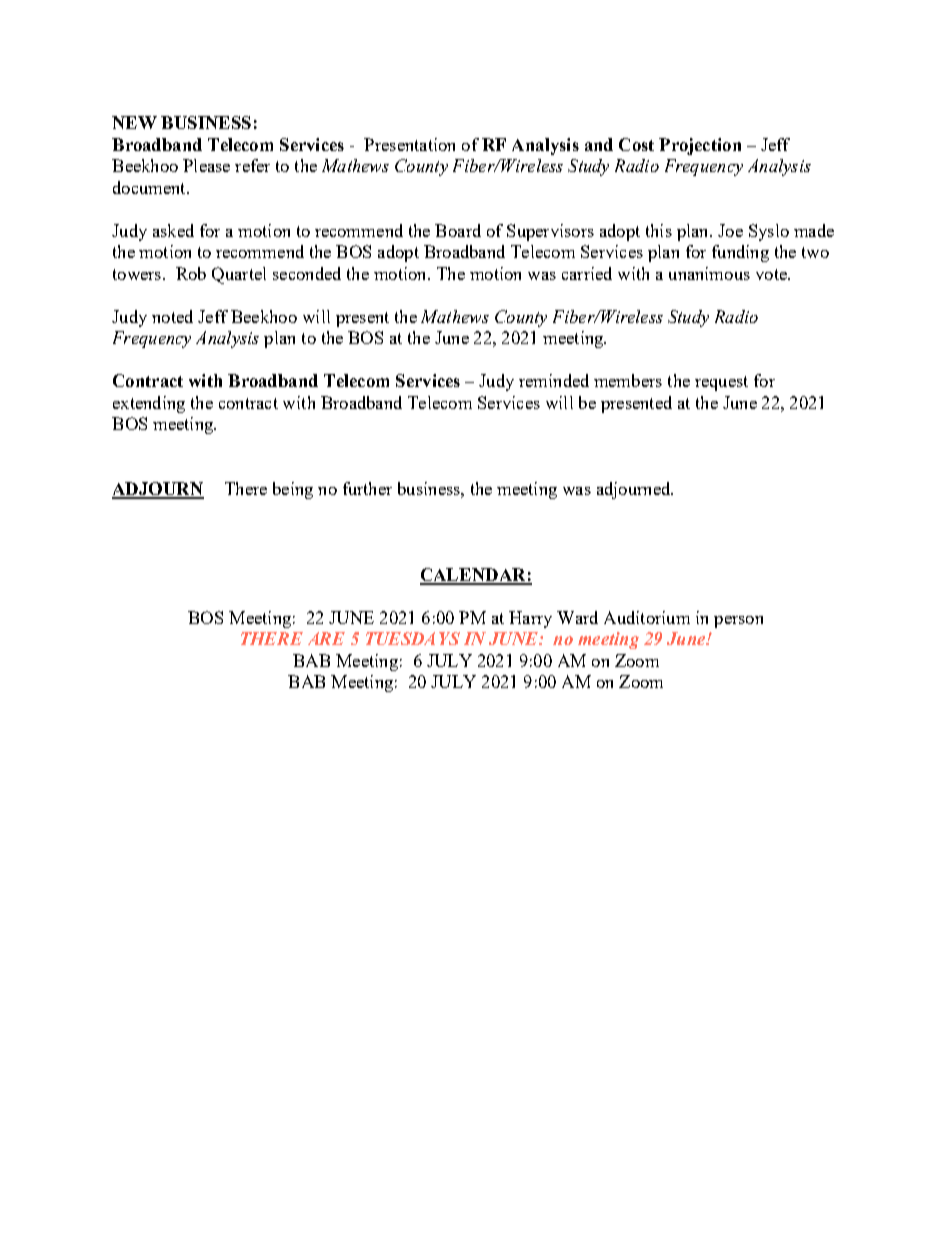  I want to click on Harry, so click(530, 619).
